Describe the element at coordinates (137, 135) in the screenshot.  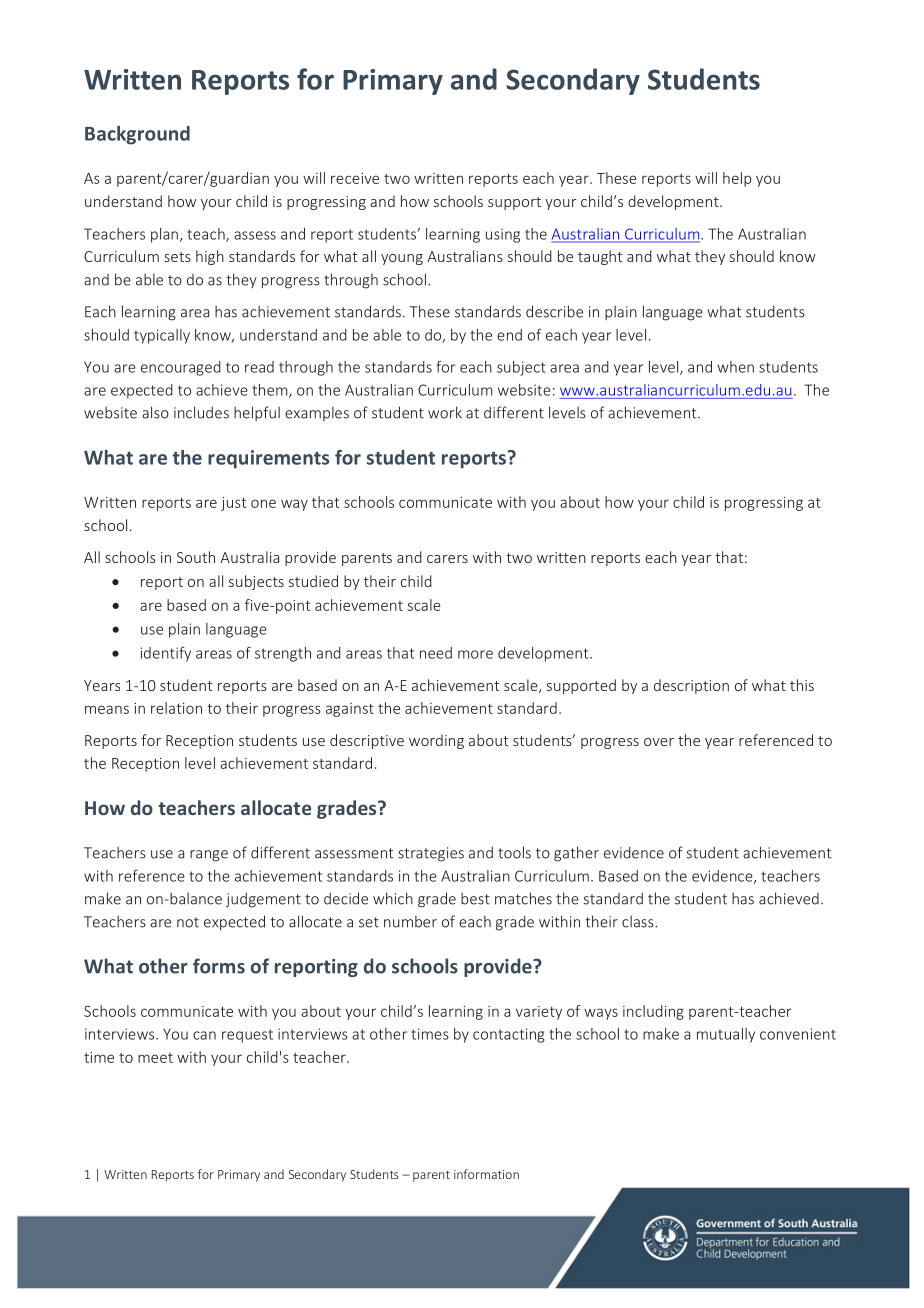
I see `Background` at that location.
